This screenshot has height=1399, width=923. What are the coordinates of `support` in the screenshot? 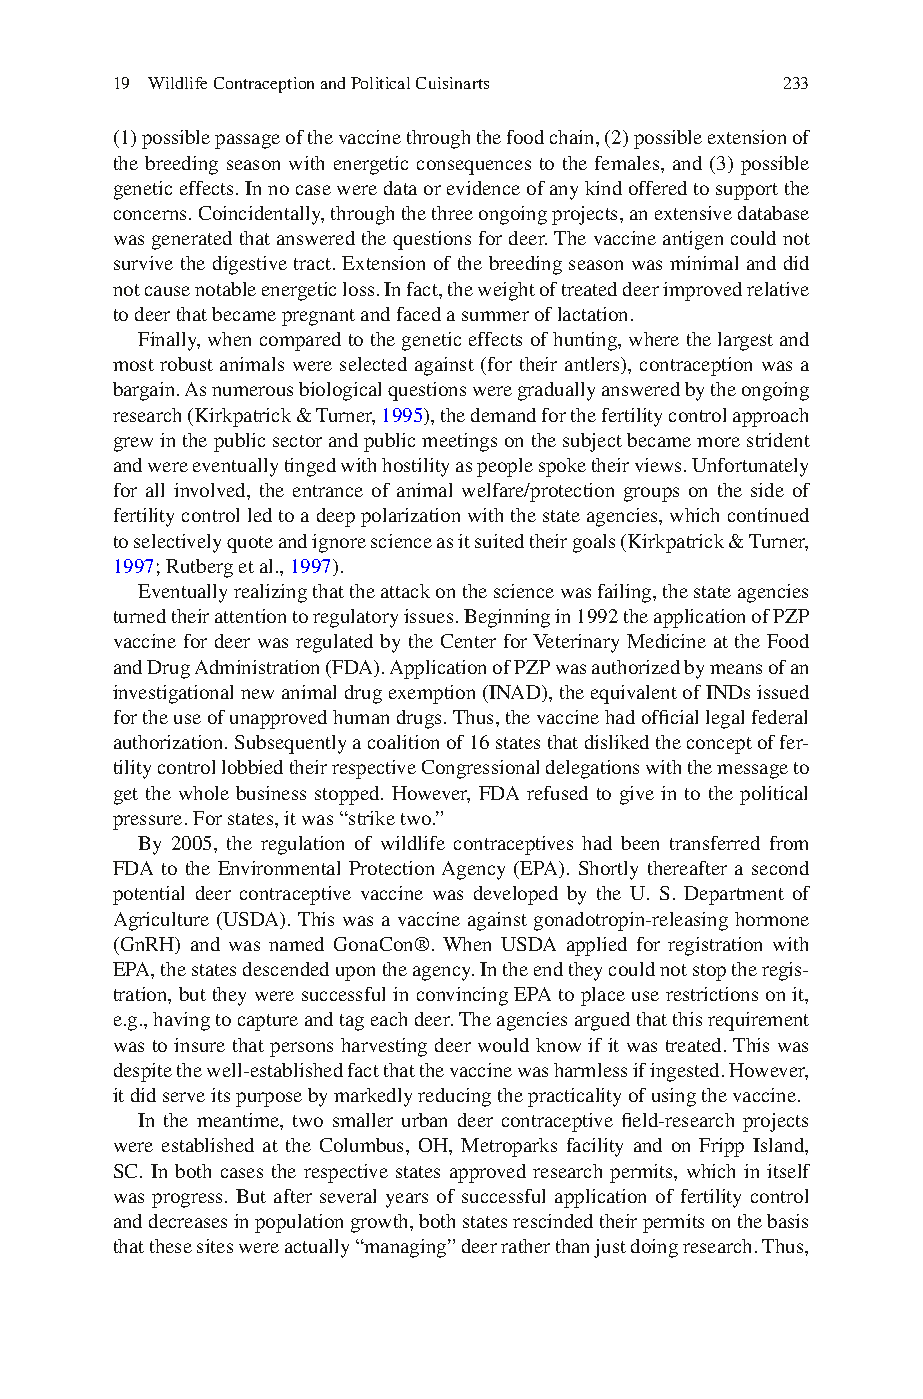 It's located at (747, 191).
